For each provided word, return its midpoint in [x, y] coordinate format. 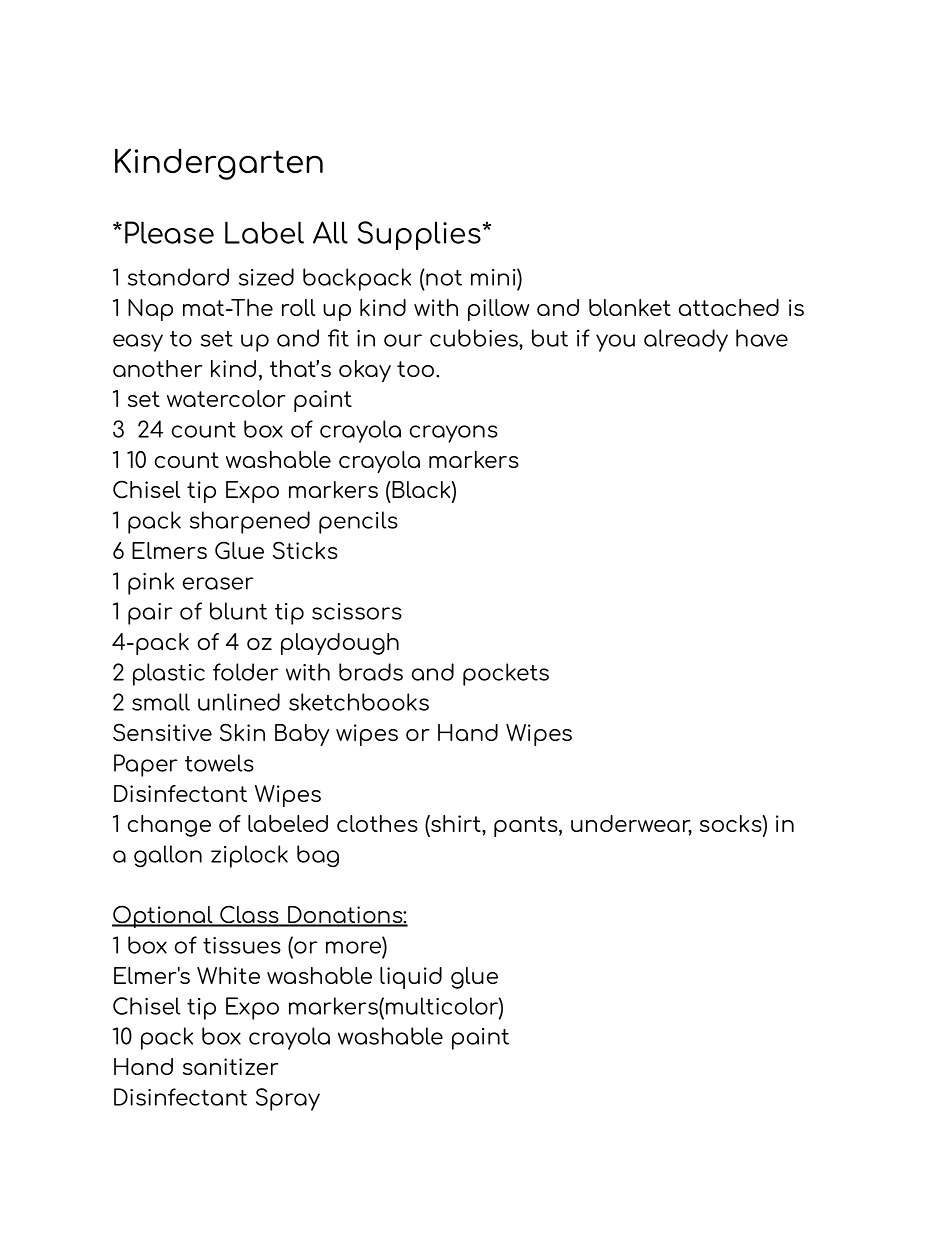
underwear [631, 825]
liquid [411, 978]
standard [178, 277]
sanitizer [230, 1066]
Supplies [419, 235]
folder [246, 672]
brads [371, 672]
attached [729, 307]
